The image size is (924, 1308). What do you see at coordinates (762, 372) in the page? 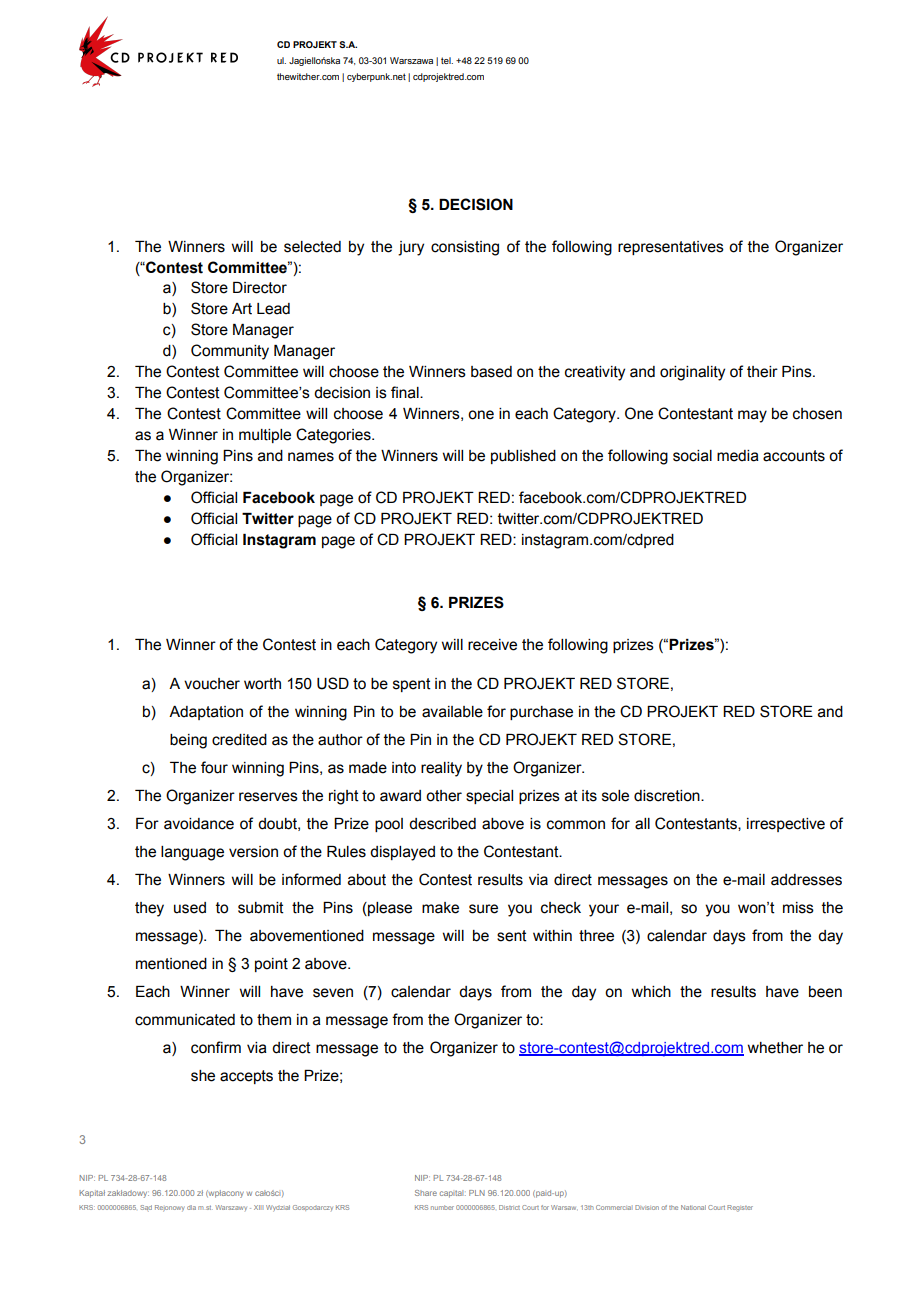
I see `their` at bounding box center [762, 372].
